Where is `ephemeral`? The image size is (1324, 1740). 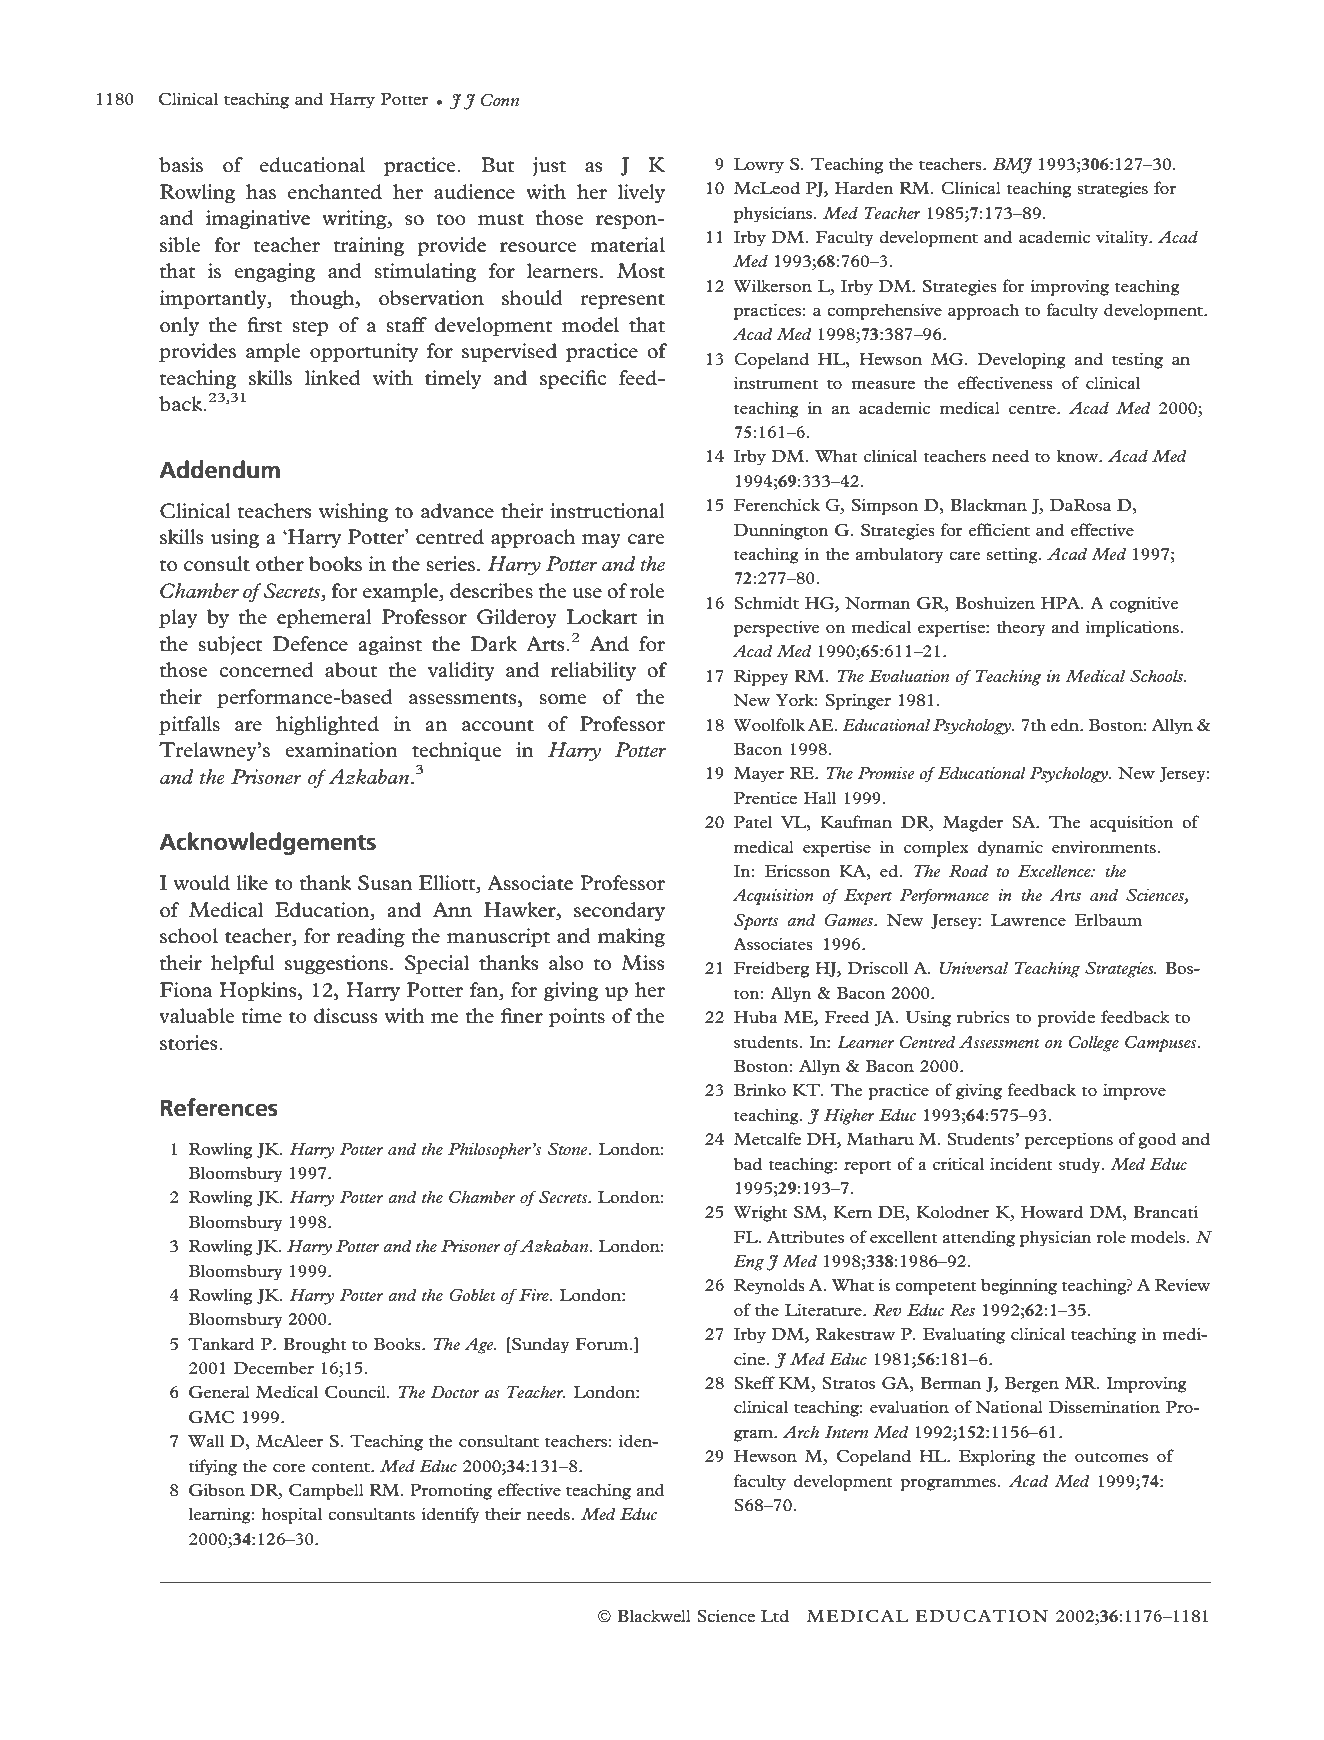 ephemeral is located at coordinates (324, 618).
